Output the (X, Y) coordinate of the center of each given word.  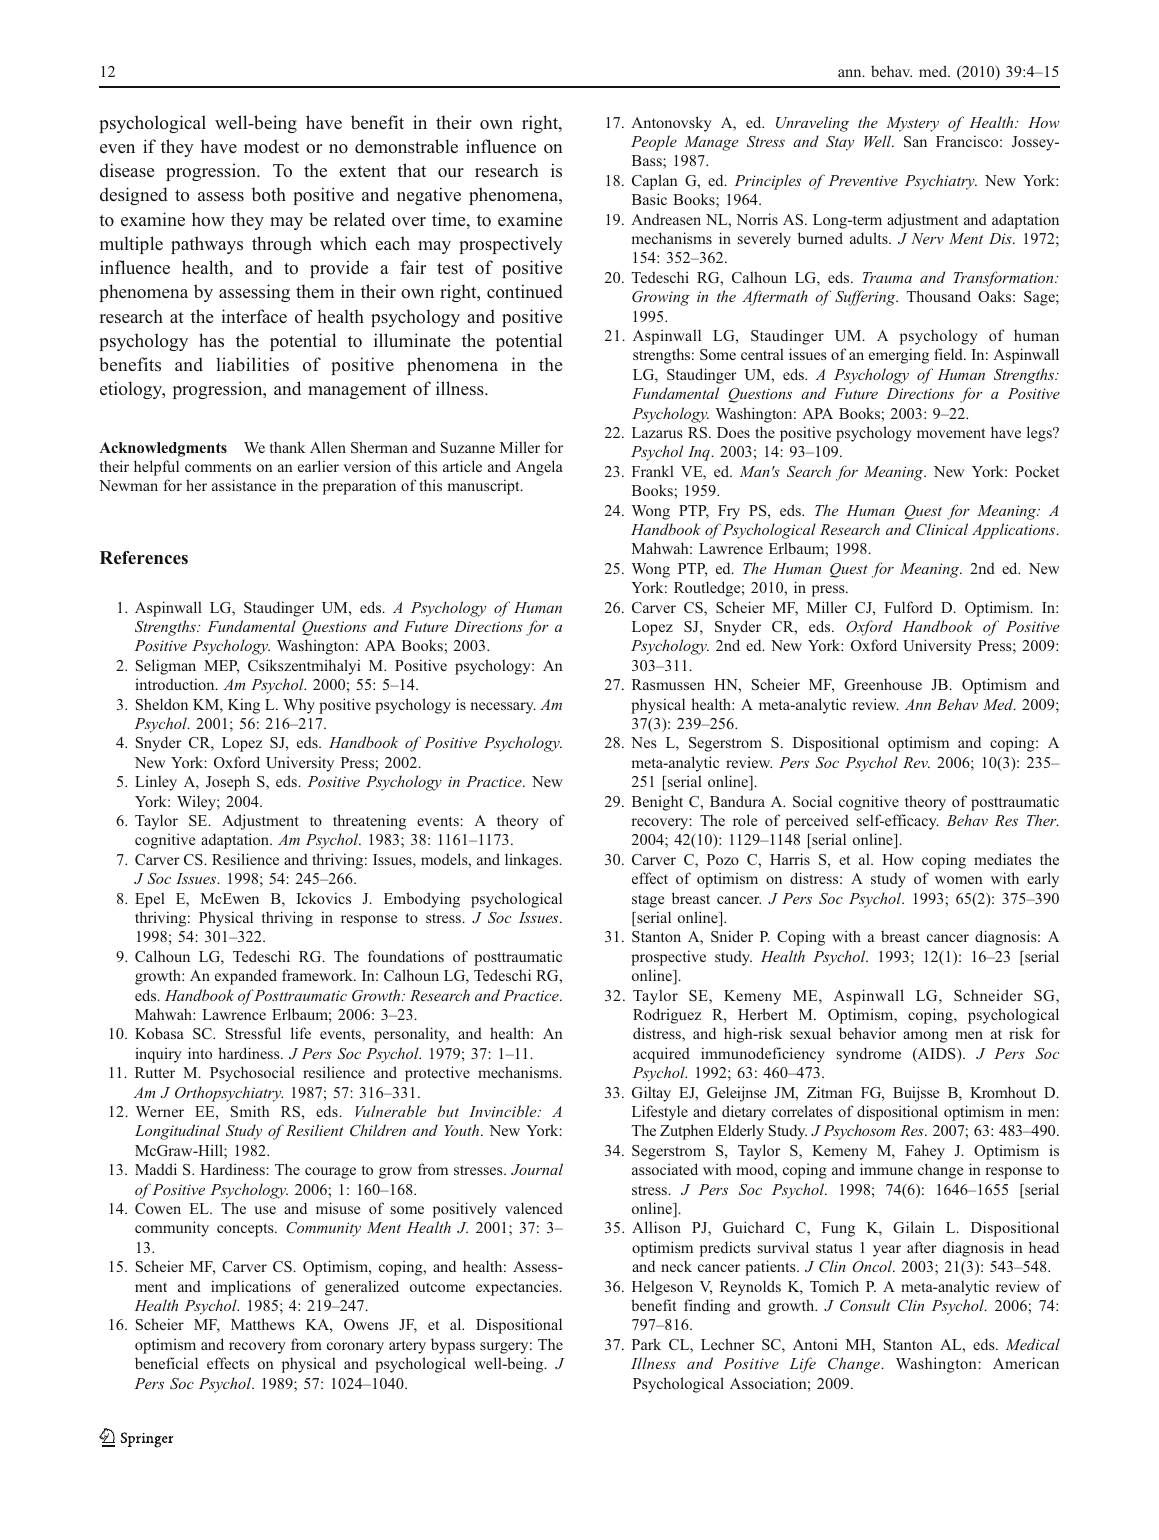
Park (646, 1344)
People (654, 143)
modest (271, 146)
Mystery (912, 124)
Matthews (263, 1324)
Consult (865, 1305)
